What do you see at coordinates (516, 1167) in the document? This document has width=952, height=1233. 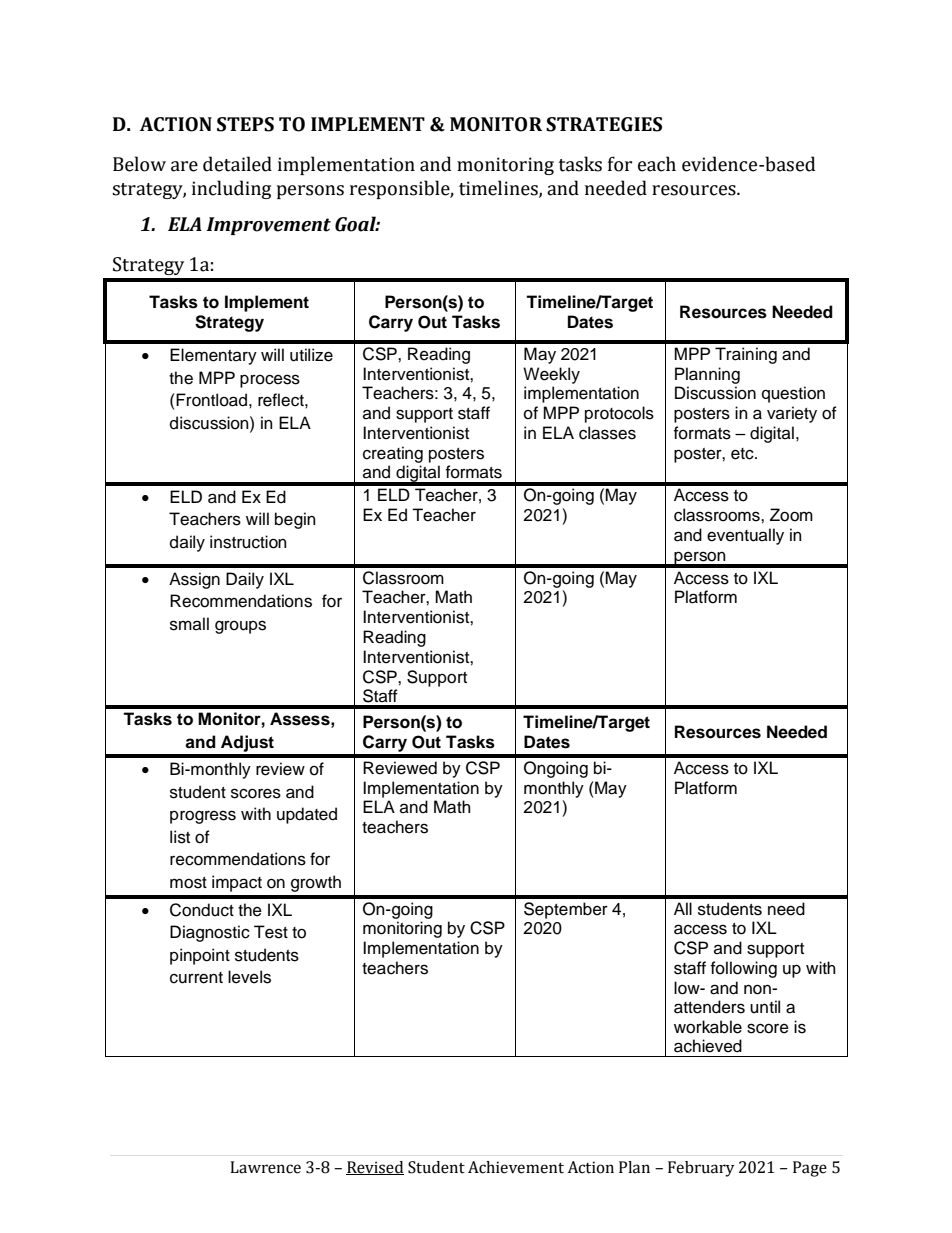 I see `Achievement` at bounding box center [516, 1167].
